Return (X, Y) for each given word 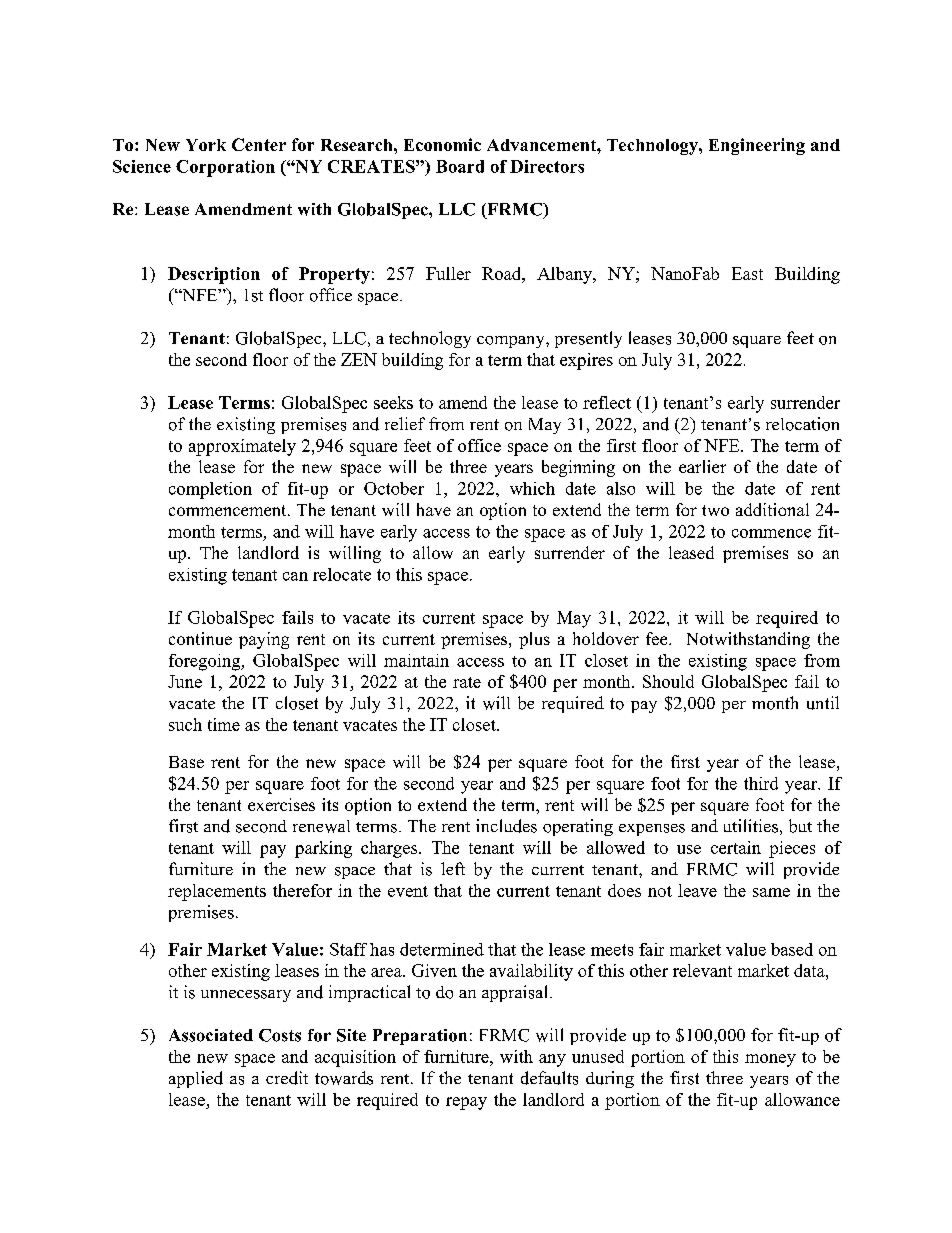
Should (668, 681)
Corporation (225, 168)
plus (534, 640)
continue (200, 638)
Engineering (757, 146)
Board (460, 166)
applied (196, 1079)
